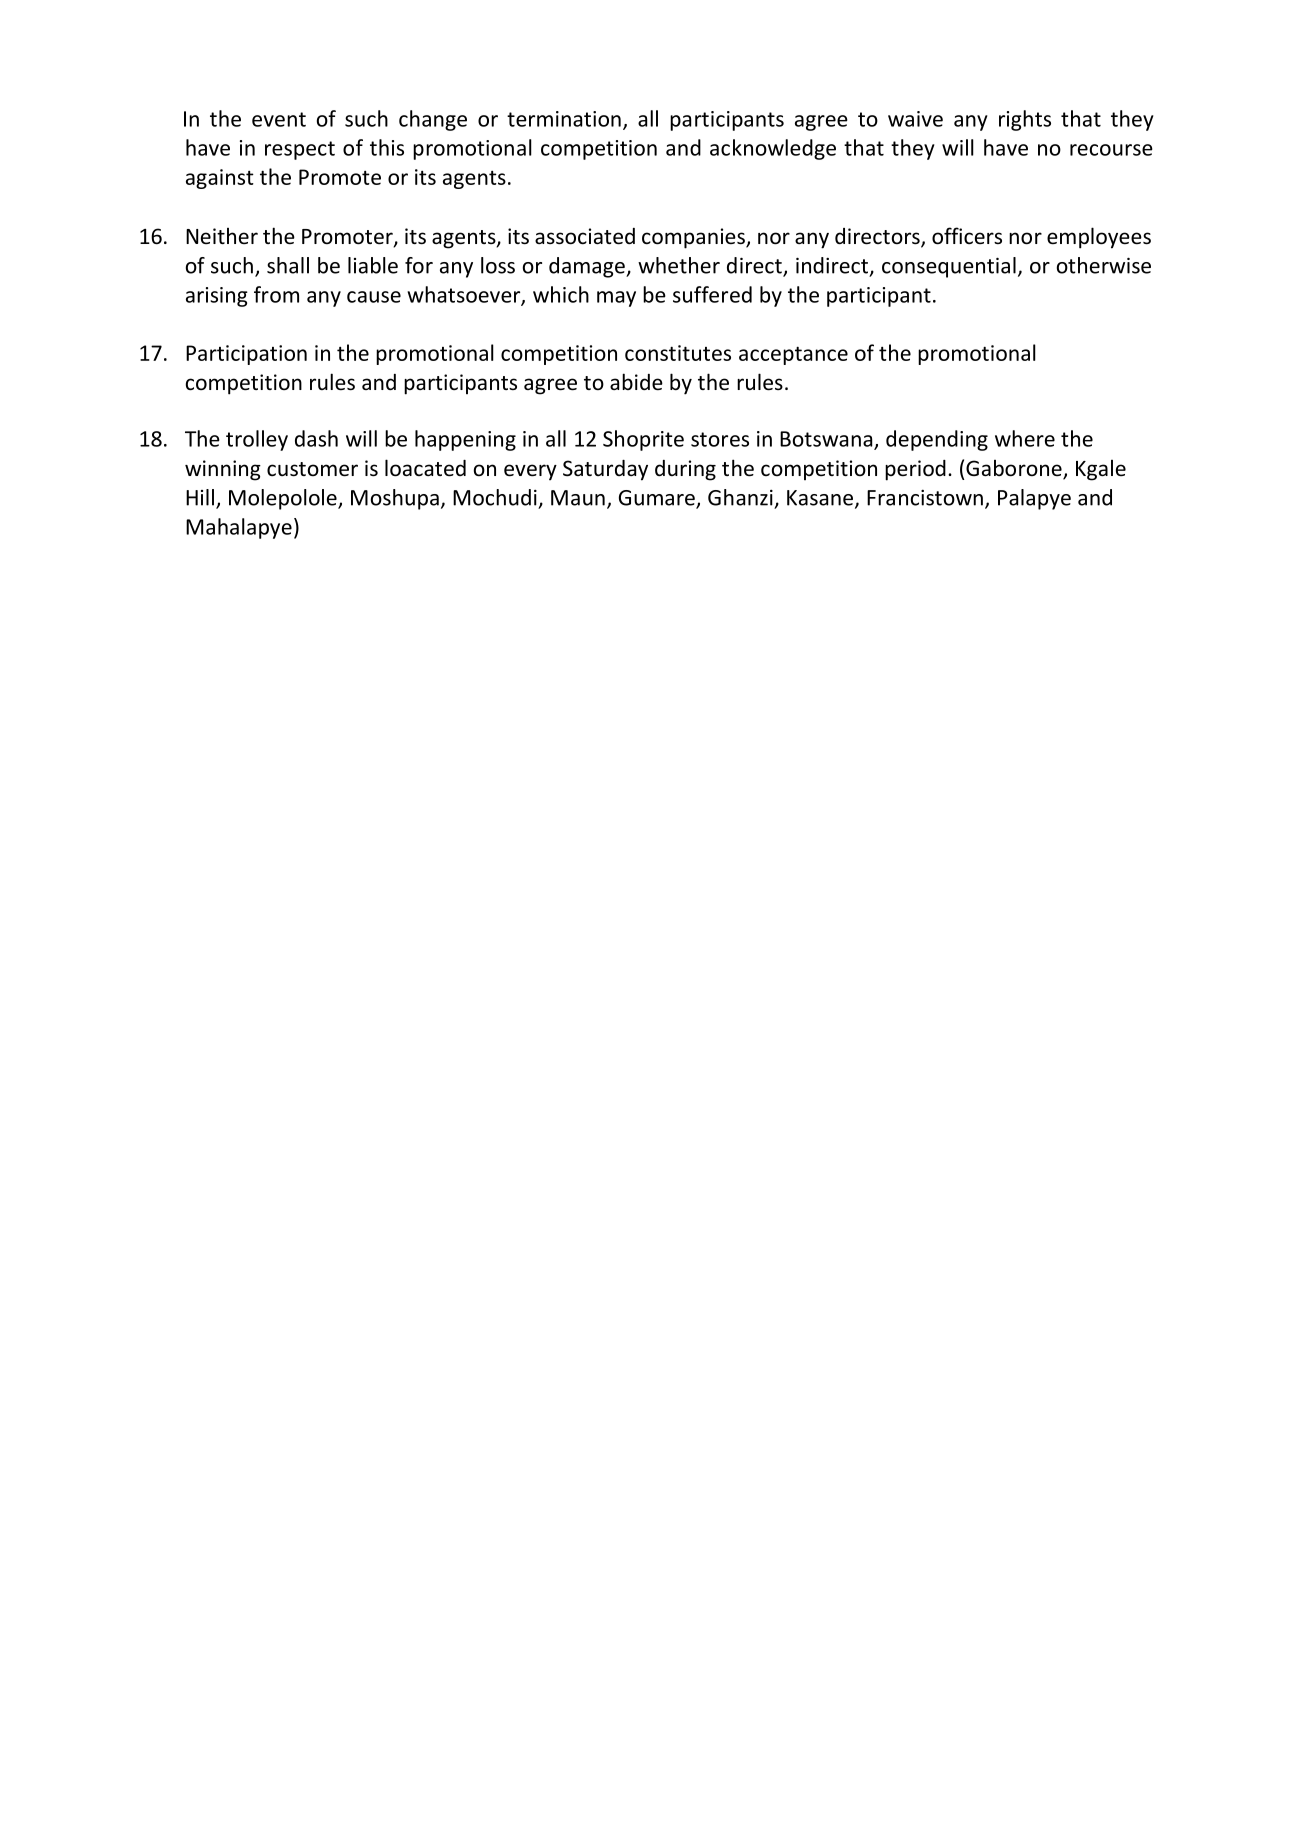 This screenshot has width=1292, height=1829. Describe the element at coordinates (312, 469) in the screenshot. I see `customer` at that location.
